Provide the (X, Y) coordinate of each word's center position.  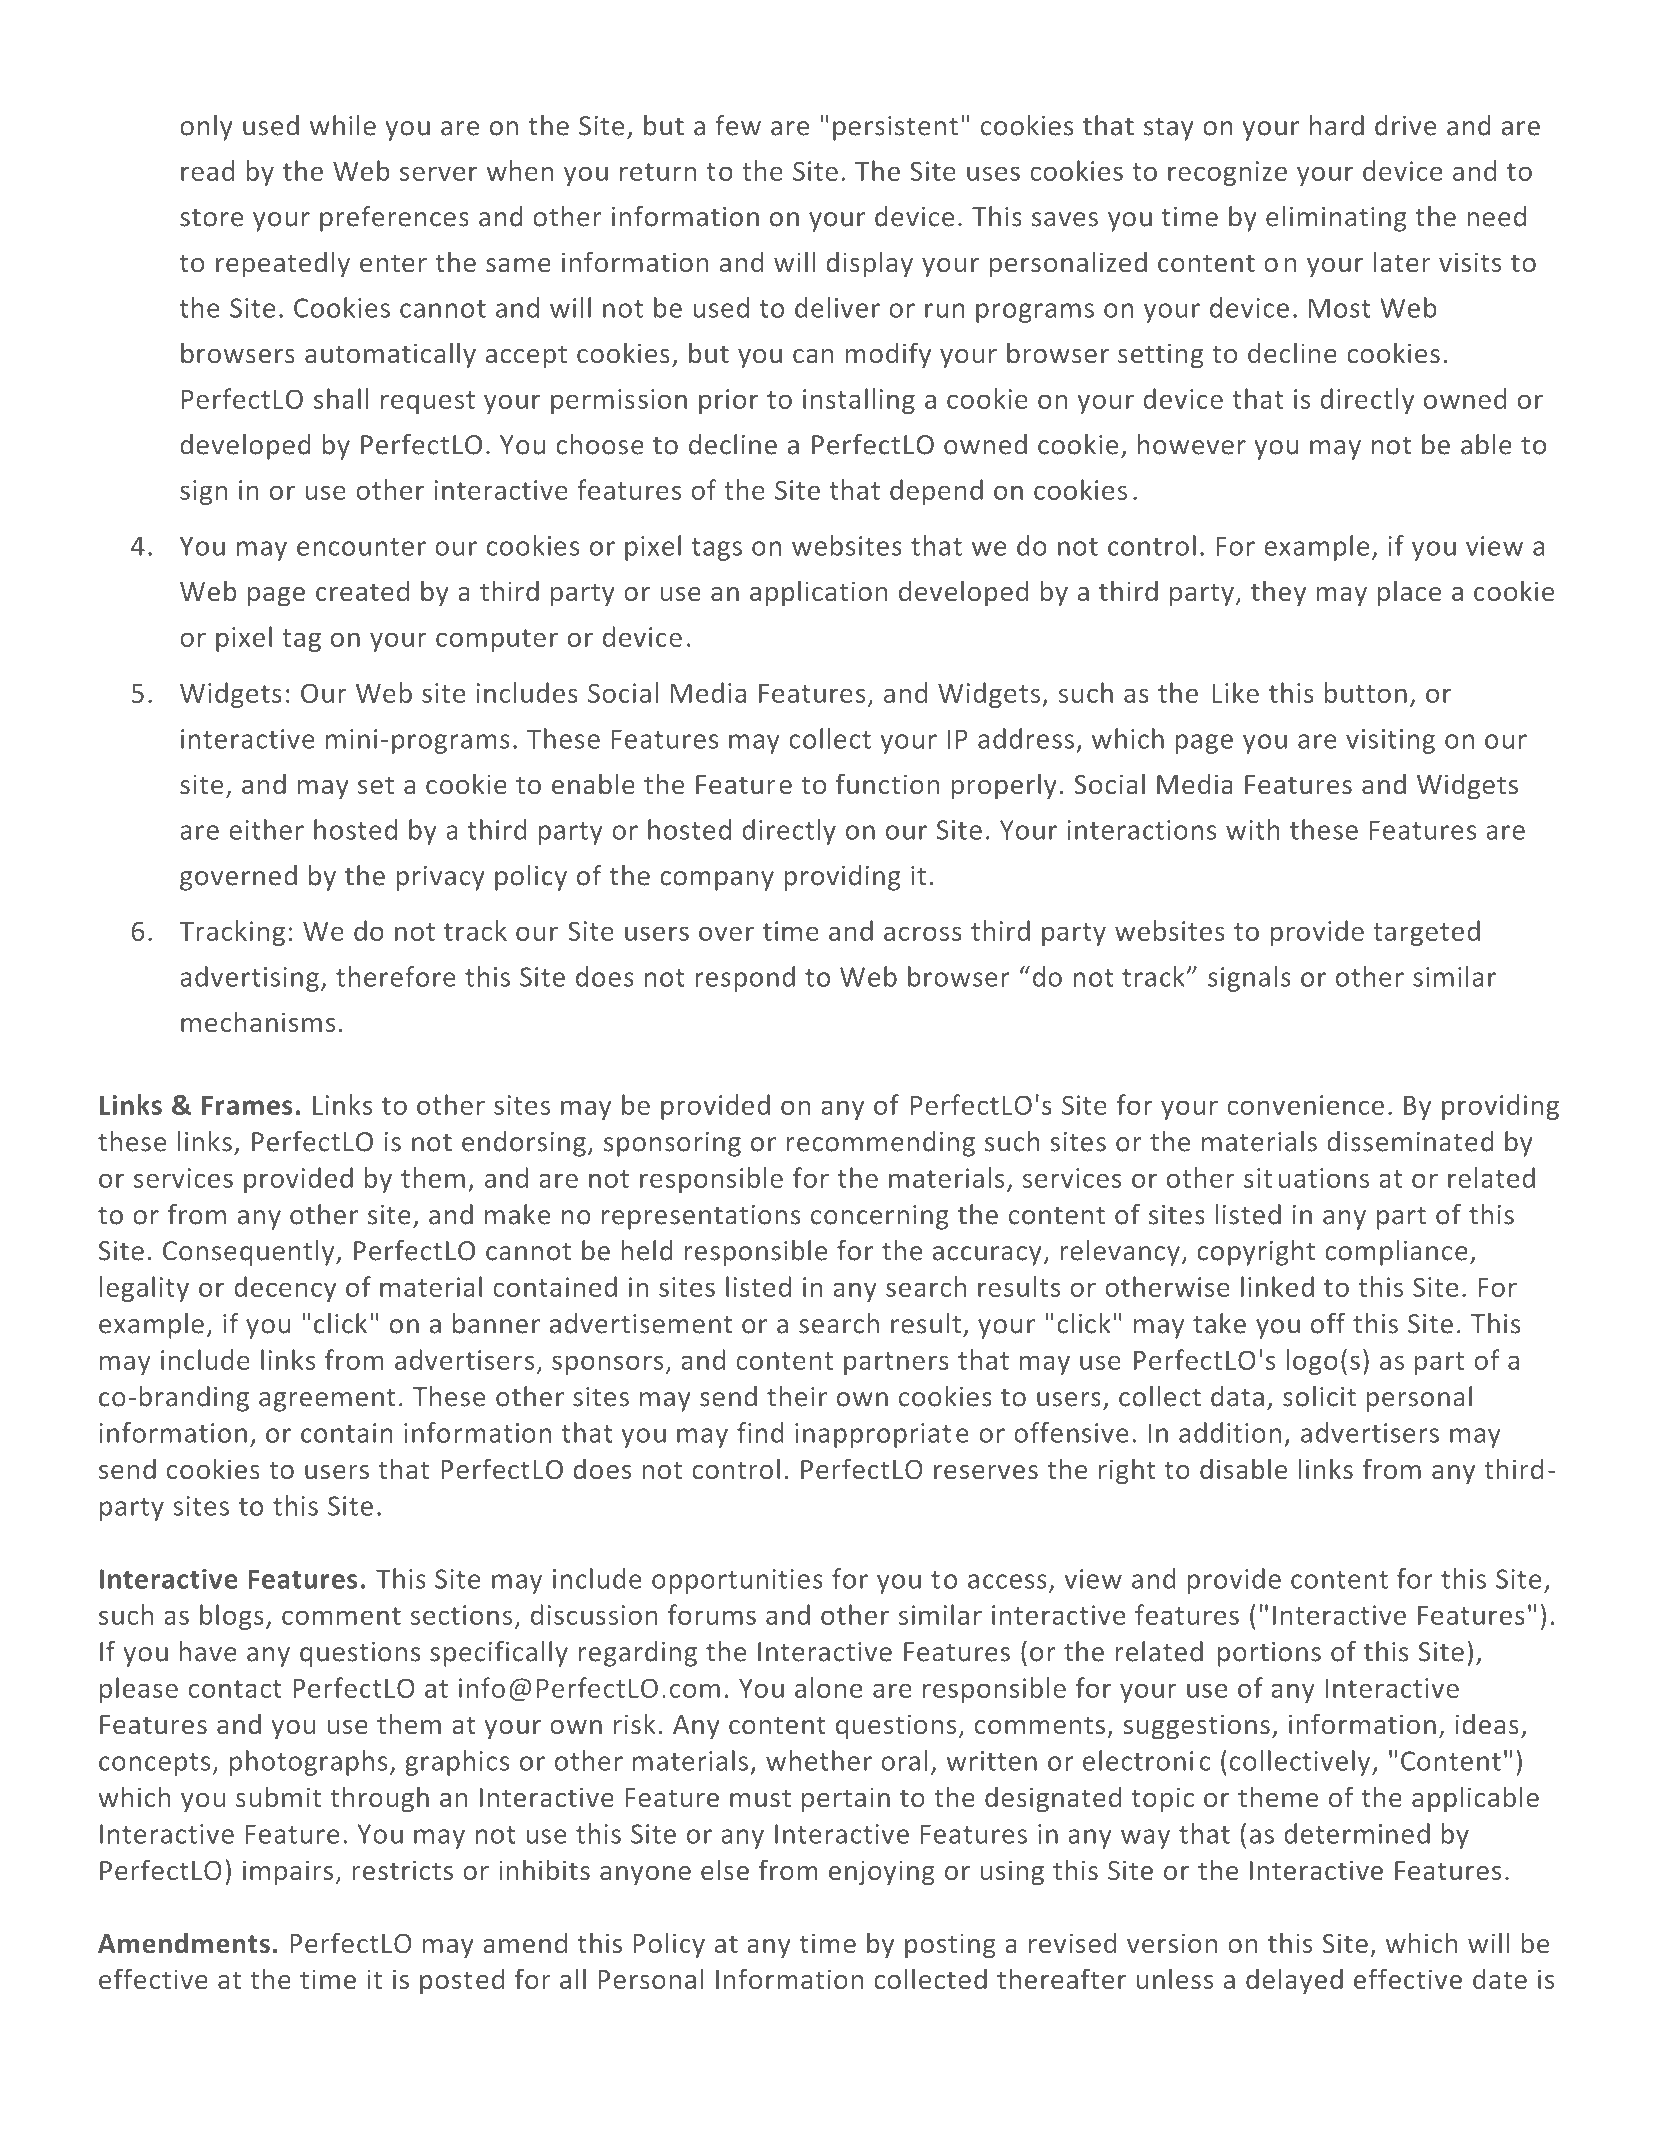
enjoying (882, 1873)
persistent (895, 128)
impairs (288, 1873)
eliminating (1336, 219)
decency (285, 1289)
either (266, 829)
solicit (1319, 1396)
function (888, 783)
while (343, 125)
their (797, 1396)
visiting (1390, 741)
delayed (1294, 1981)
